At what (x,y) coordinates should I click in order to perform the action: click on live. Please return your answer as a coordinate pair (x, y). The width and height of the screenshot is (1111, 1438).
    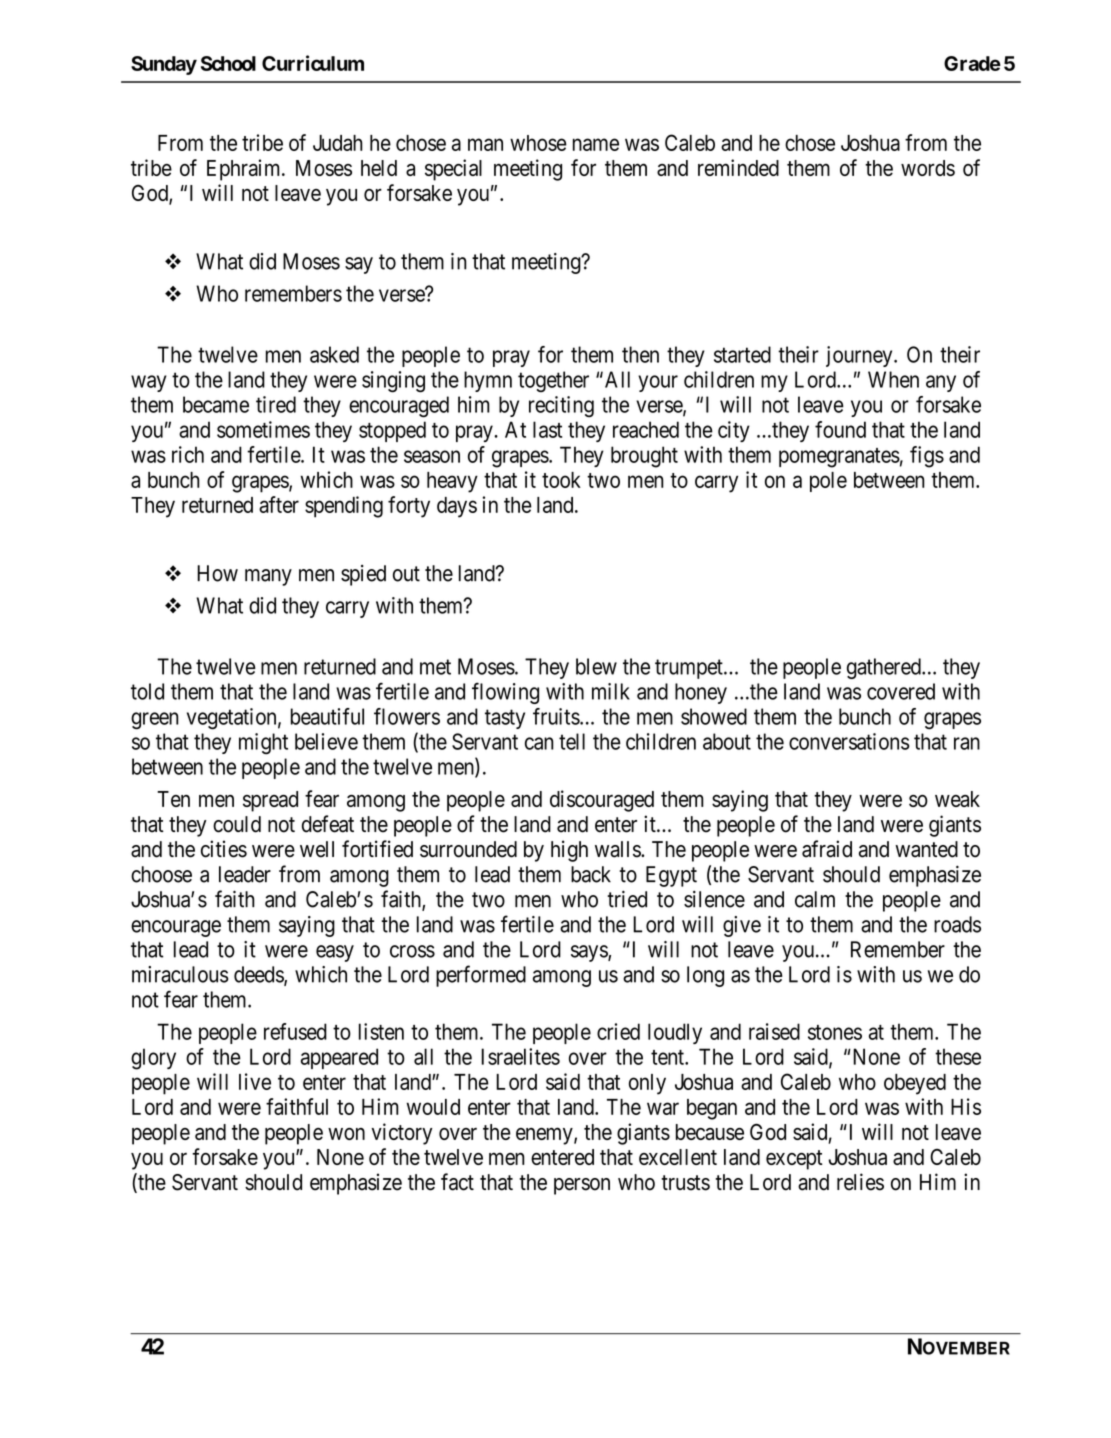
    Looking at the image, I should click on (255, 1081).
